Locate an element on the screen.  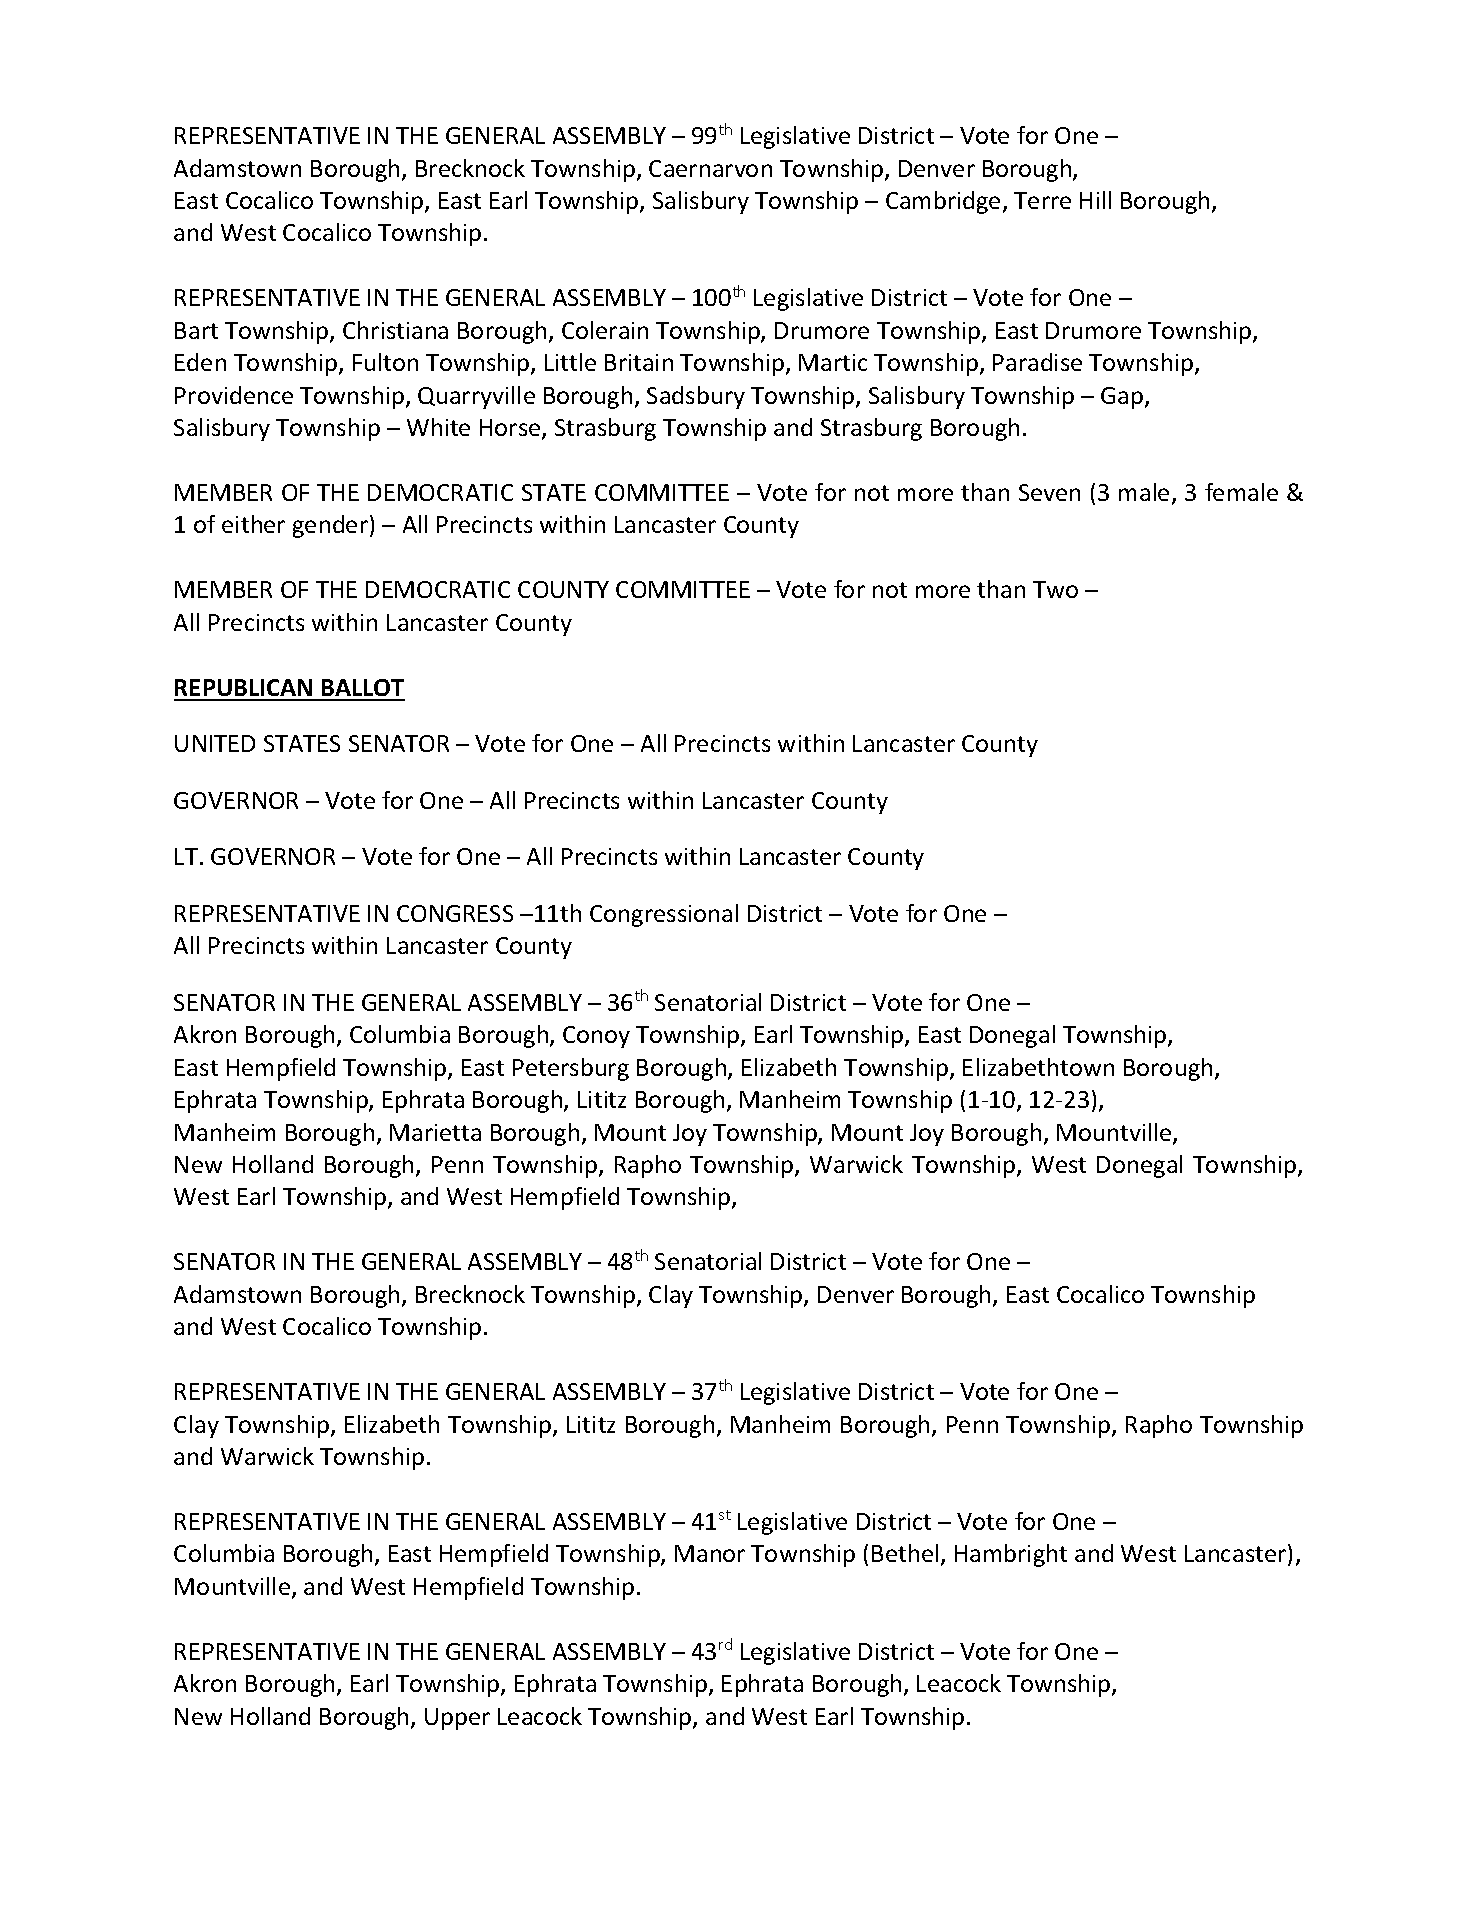
Christiana is located at coordinates (395, 330).
